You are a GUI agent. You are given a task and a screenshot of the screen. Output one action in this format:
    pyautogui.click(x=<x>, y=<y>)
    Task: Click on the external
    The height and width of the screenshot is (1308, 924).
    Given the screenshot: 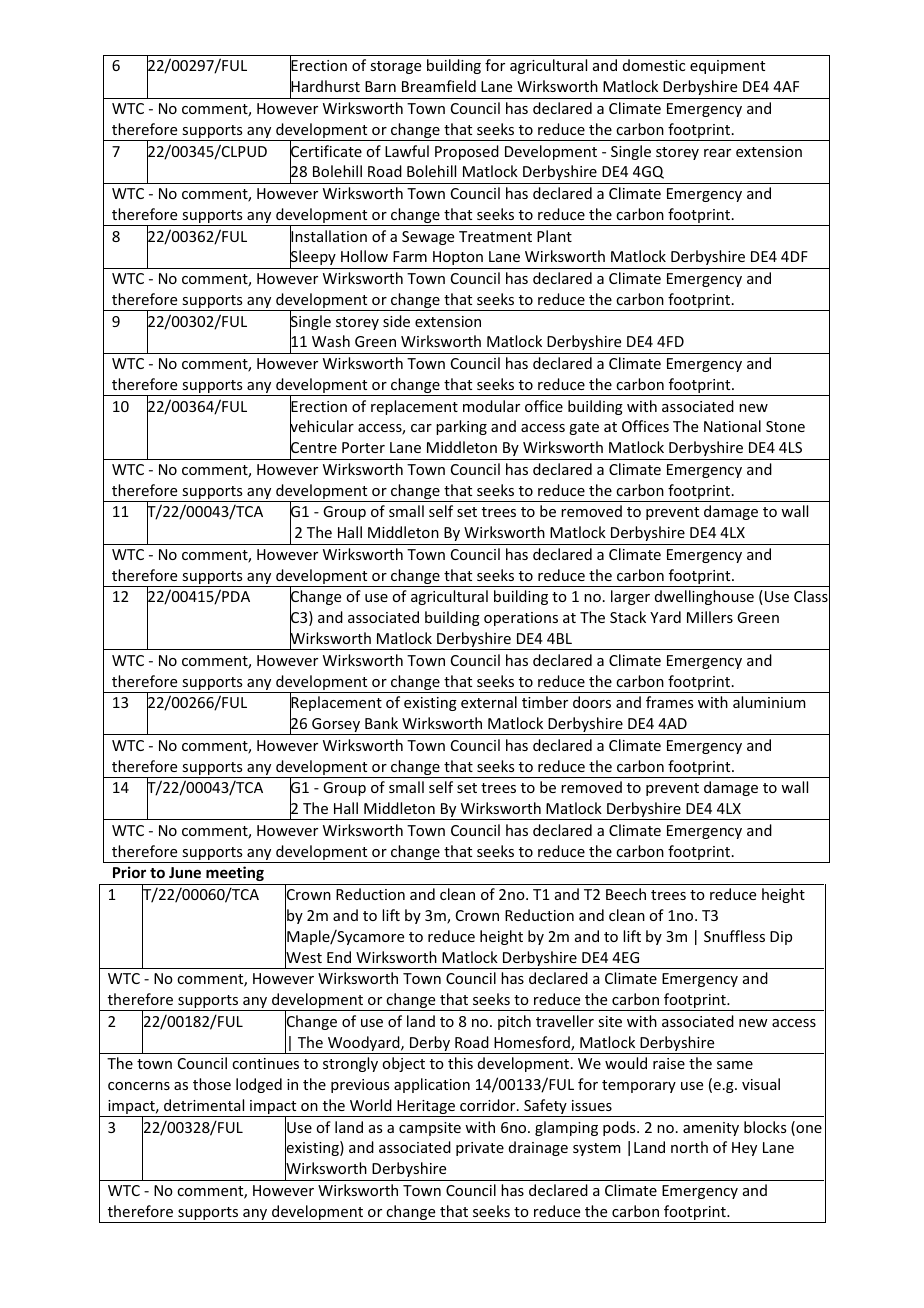 What is the action you would take?
    pyautogui.click(x=489, y=702)
